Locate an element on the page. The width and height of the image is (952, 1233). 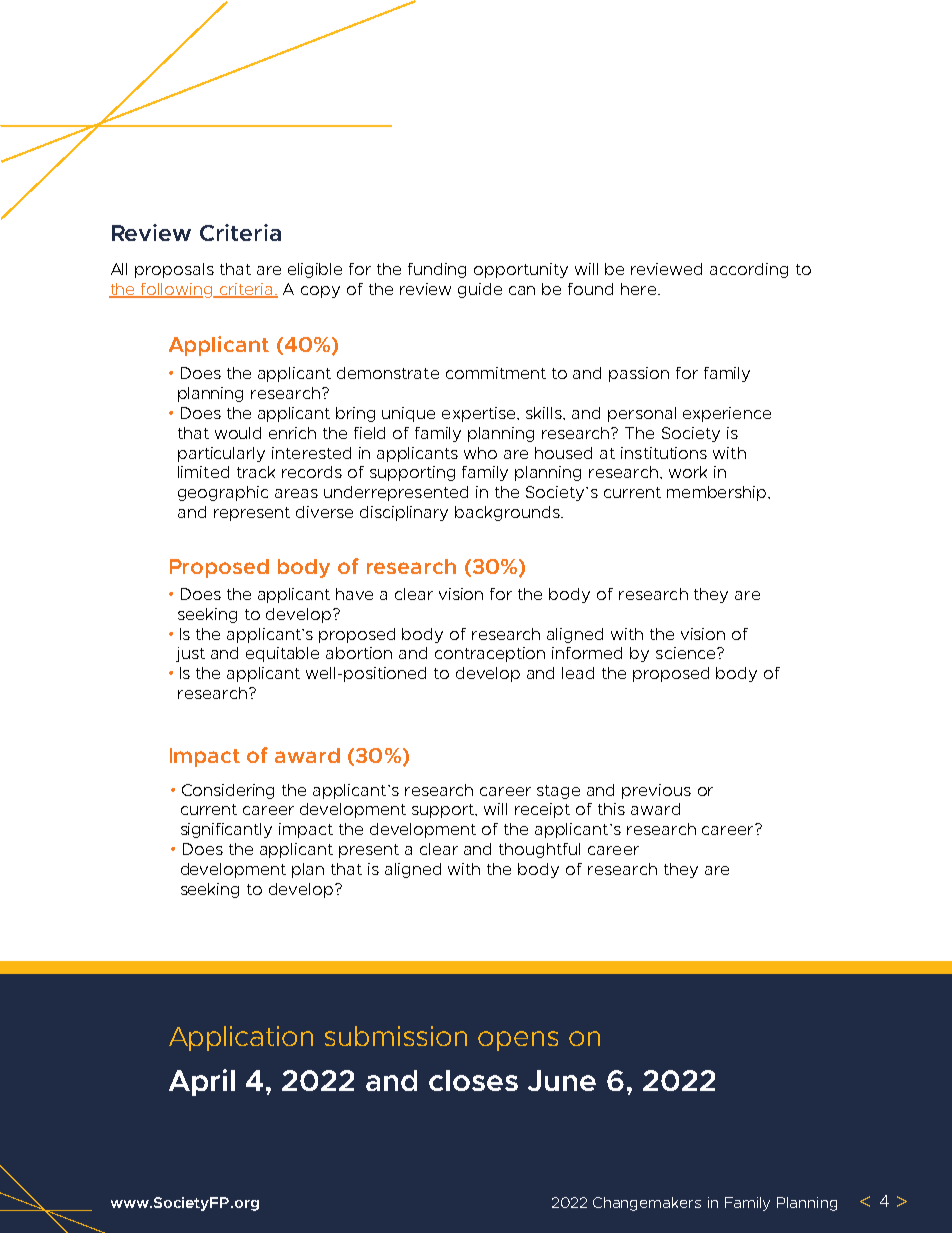
submission is located at coordinates (396, 1036).
